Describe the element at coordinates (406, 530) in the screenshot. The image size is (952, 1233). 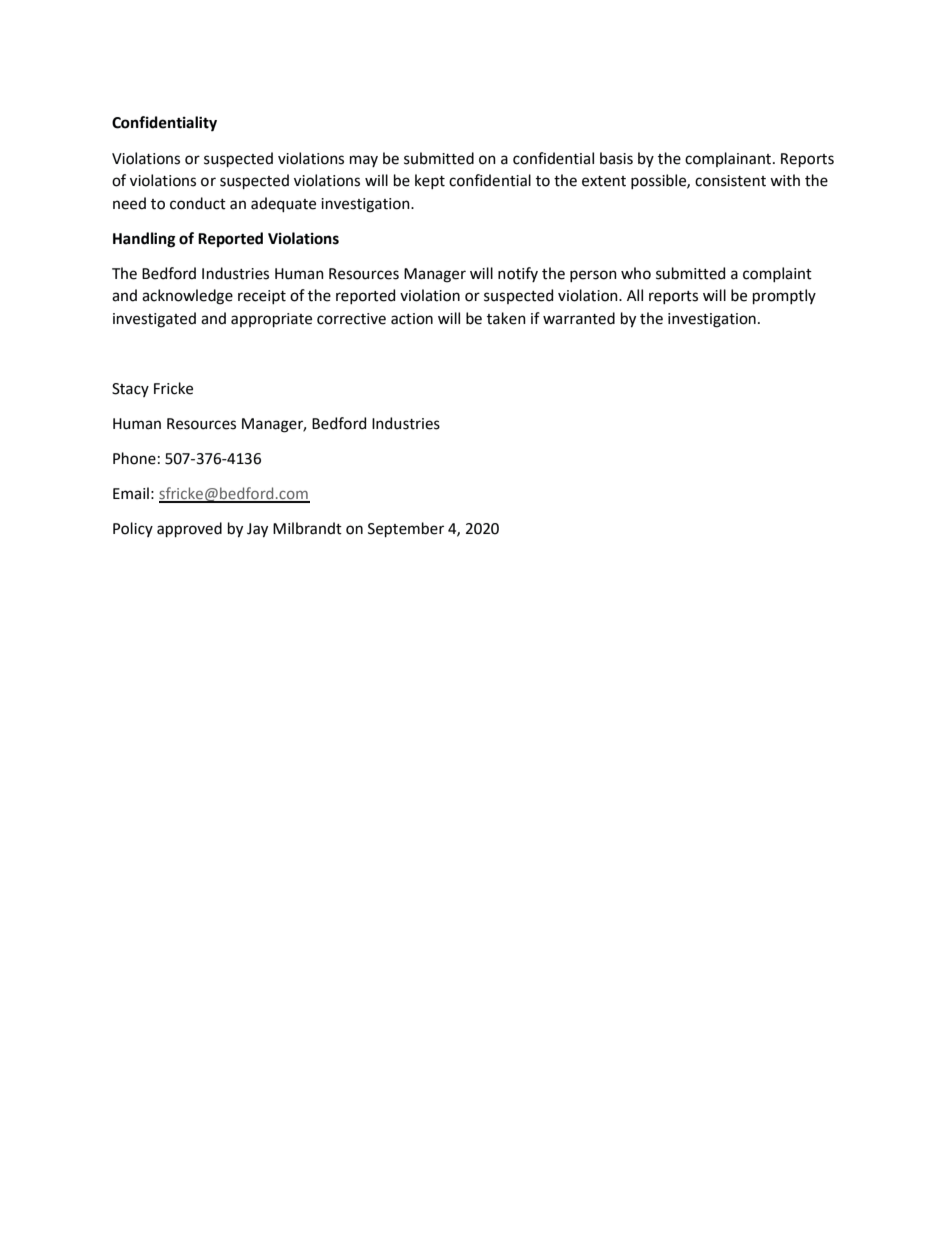
I see `September` at that location.
